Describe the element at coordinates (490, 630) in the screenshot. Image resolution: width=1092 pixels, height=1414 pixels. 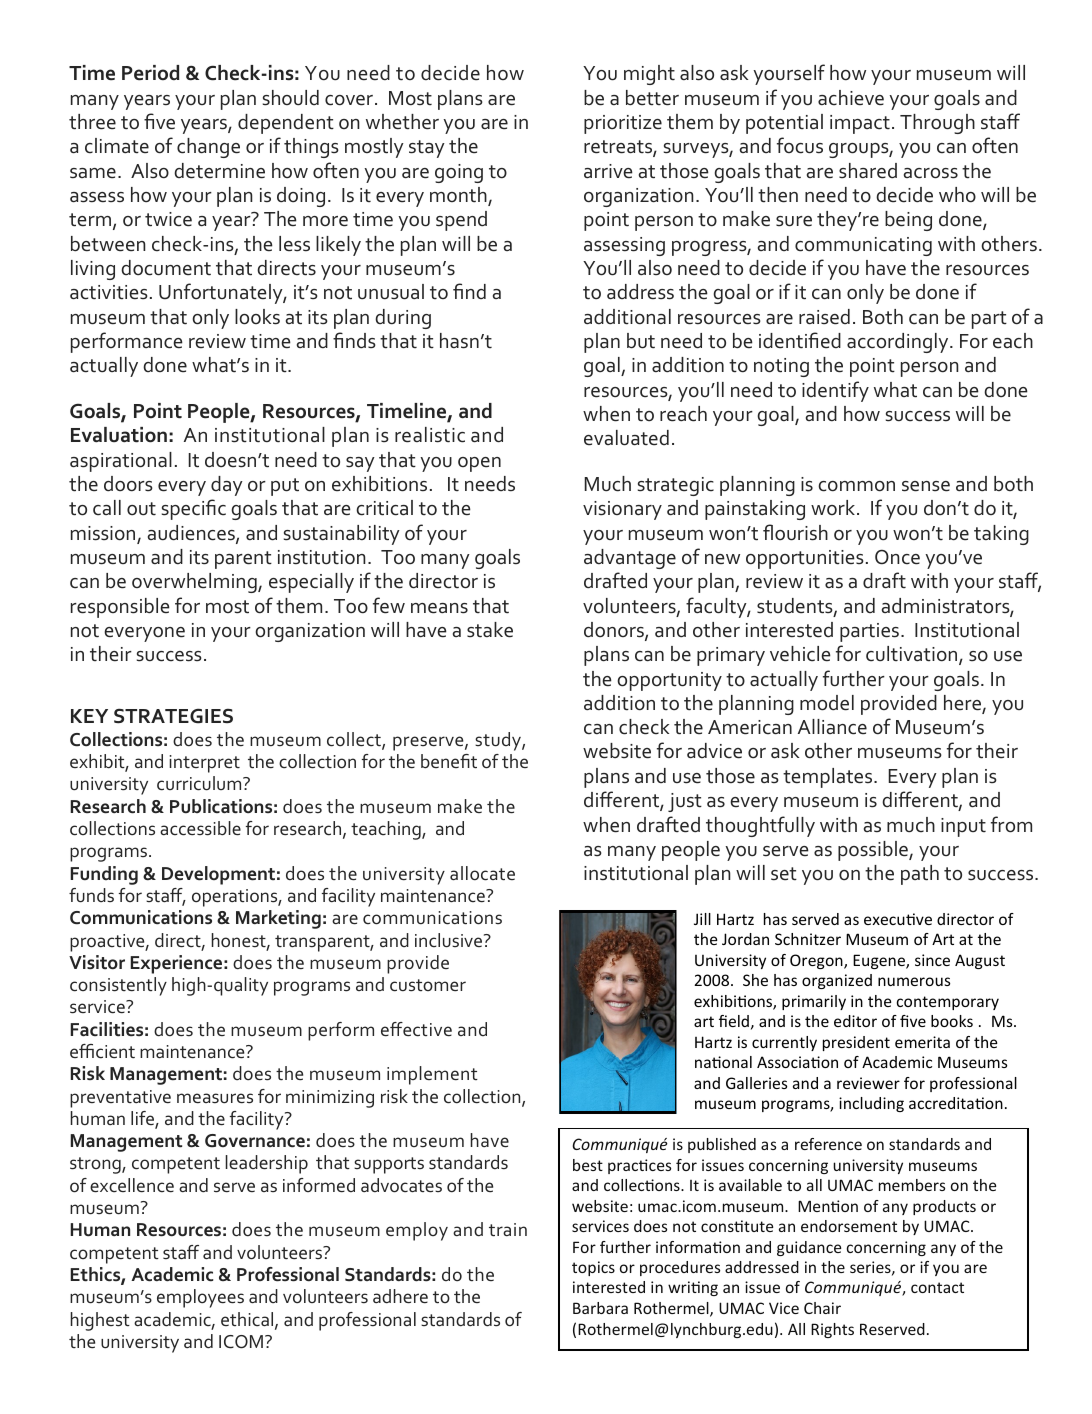
I see `stake` at that location.
